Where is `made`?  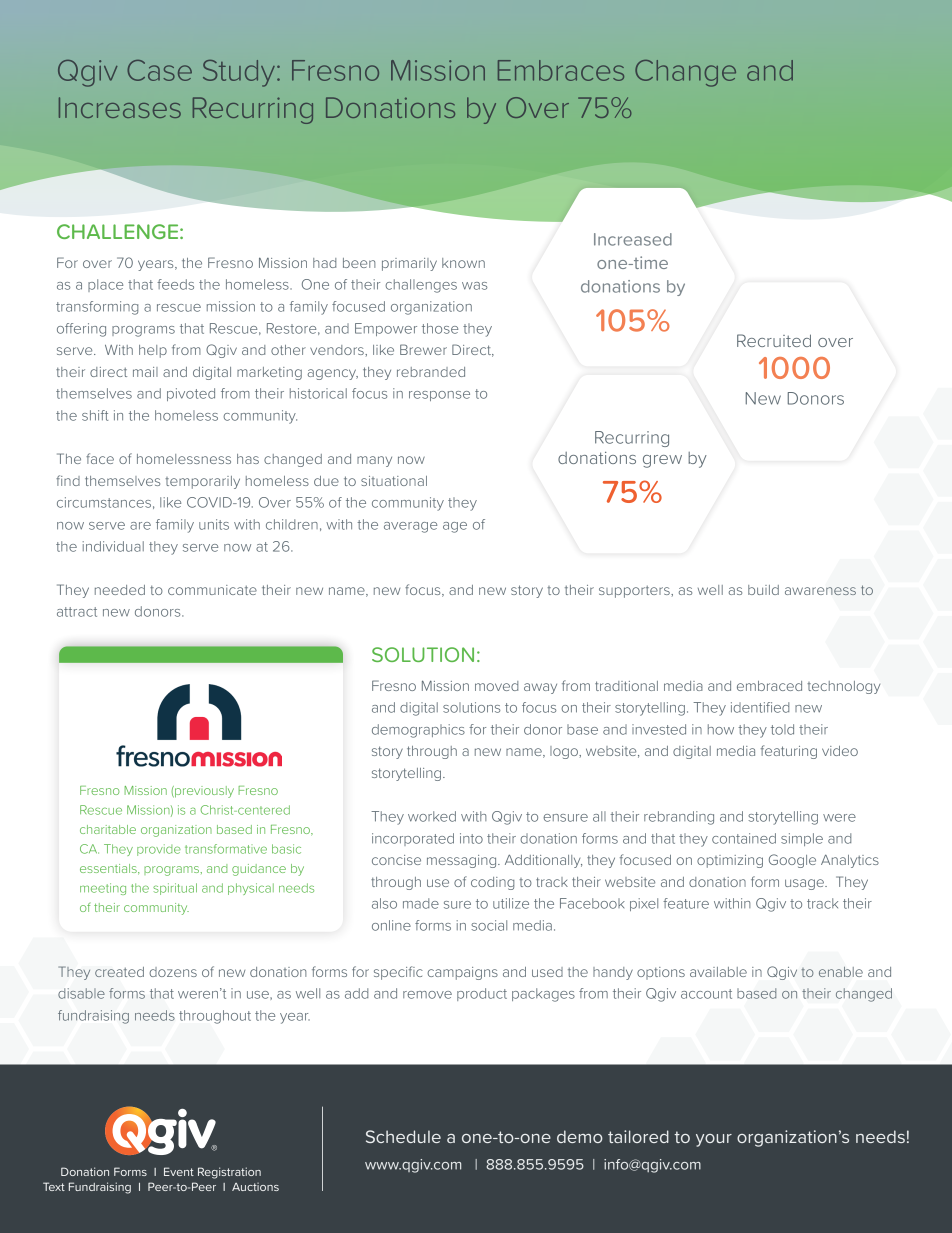
made is located at coordinates (421, 903).
